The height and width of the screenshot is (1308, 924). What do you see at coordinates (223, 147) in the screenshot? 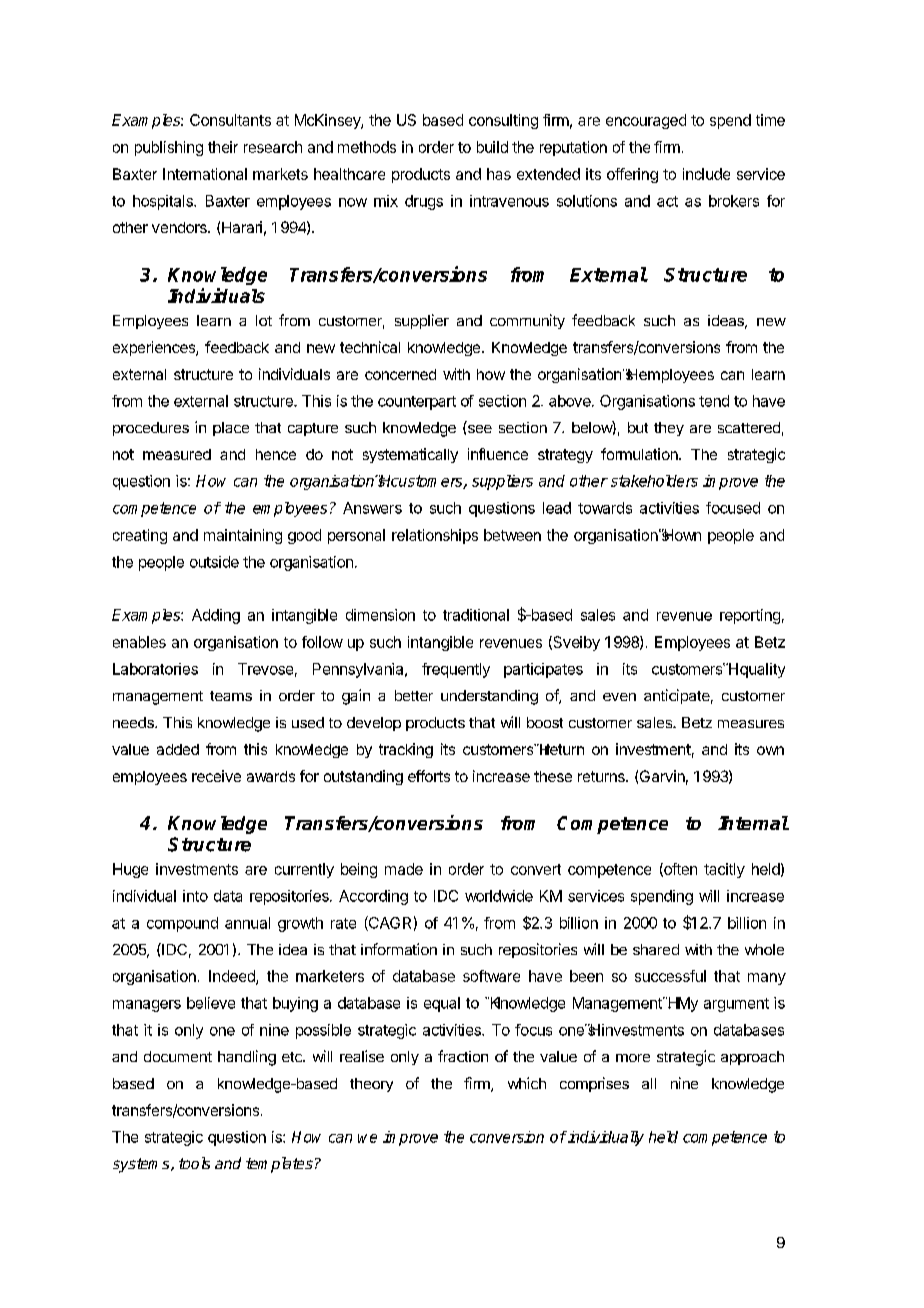
I see `their` at bounding box center [223, 147].
